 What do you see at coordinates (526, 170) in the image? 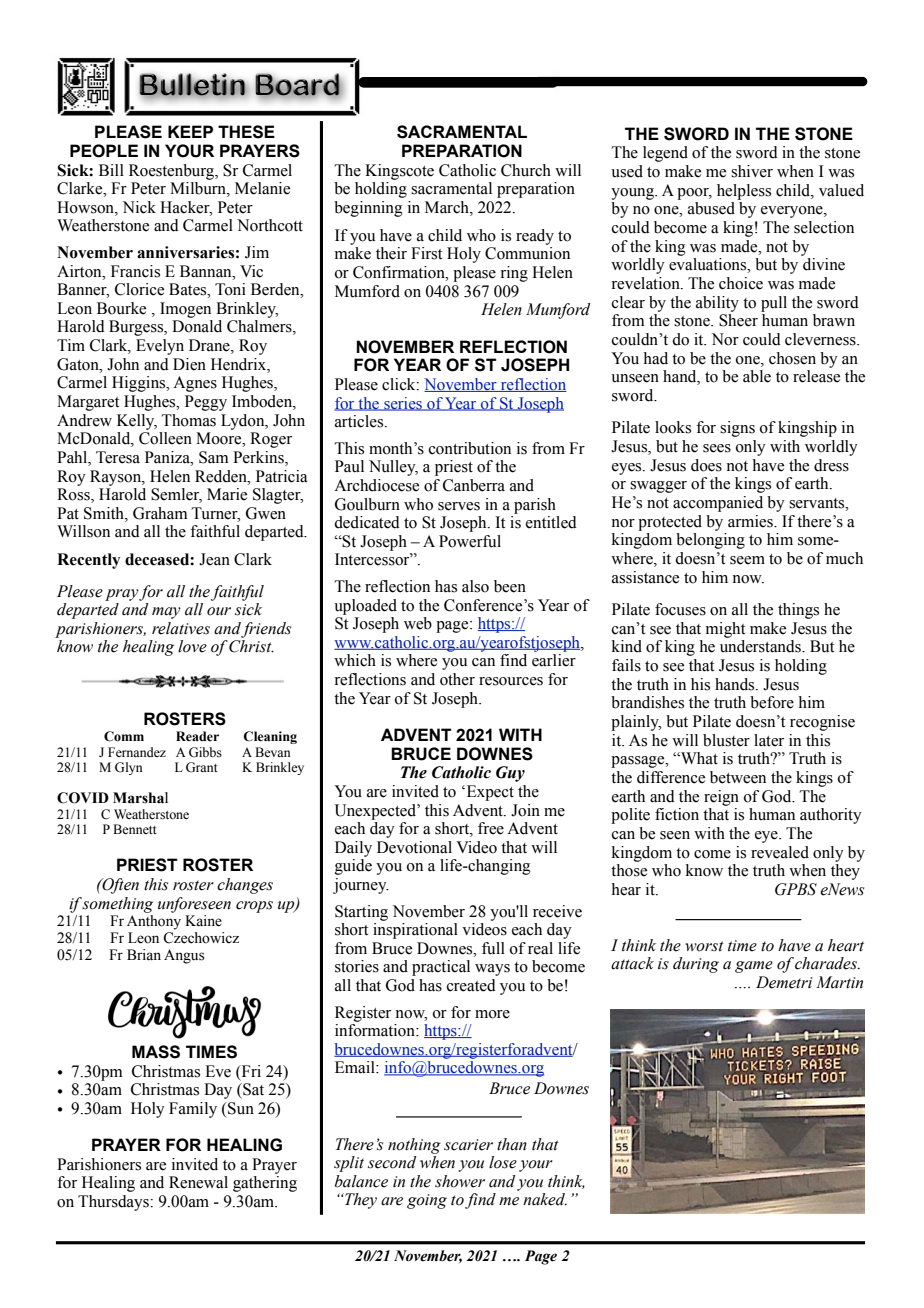
I see `Church` at bounding box center [526, 170].
